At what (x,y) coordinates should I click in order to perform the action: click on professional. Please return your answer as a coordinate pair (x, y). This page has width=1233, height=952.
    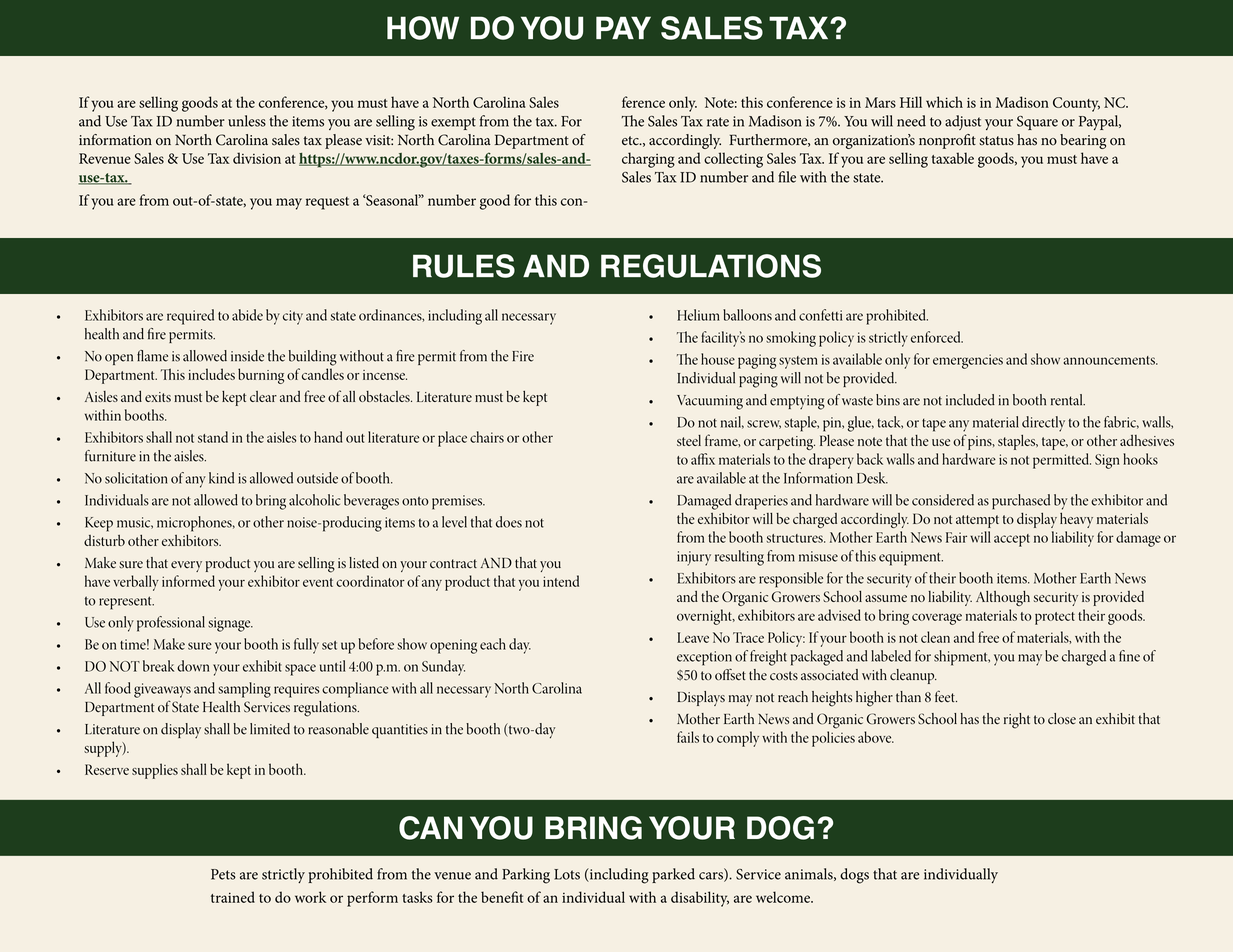
    Looking at the image, I should click on (171, 624).
